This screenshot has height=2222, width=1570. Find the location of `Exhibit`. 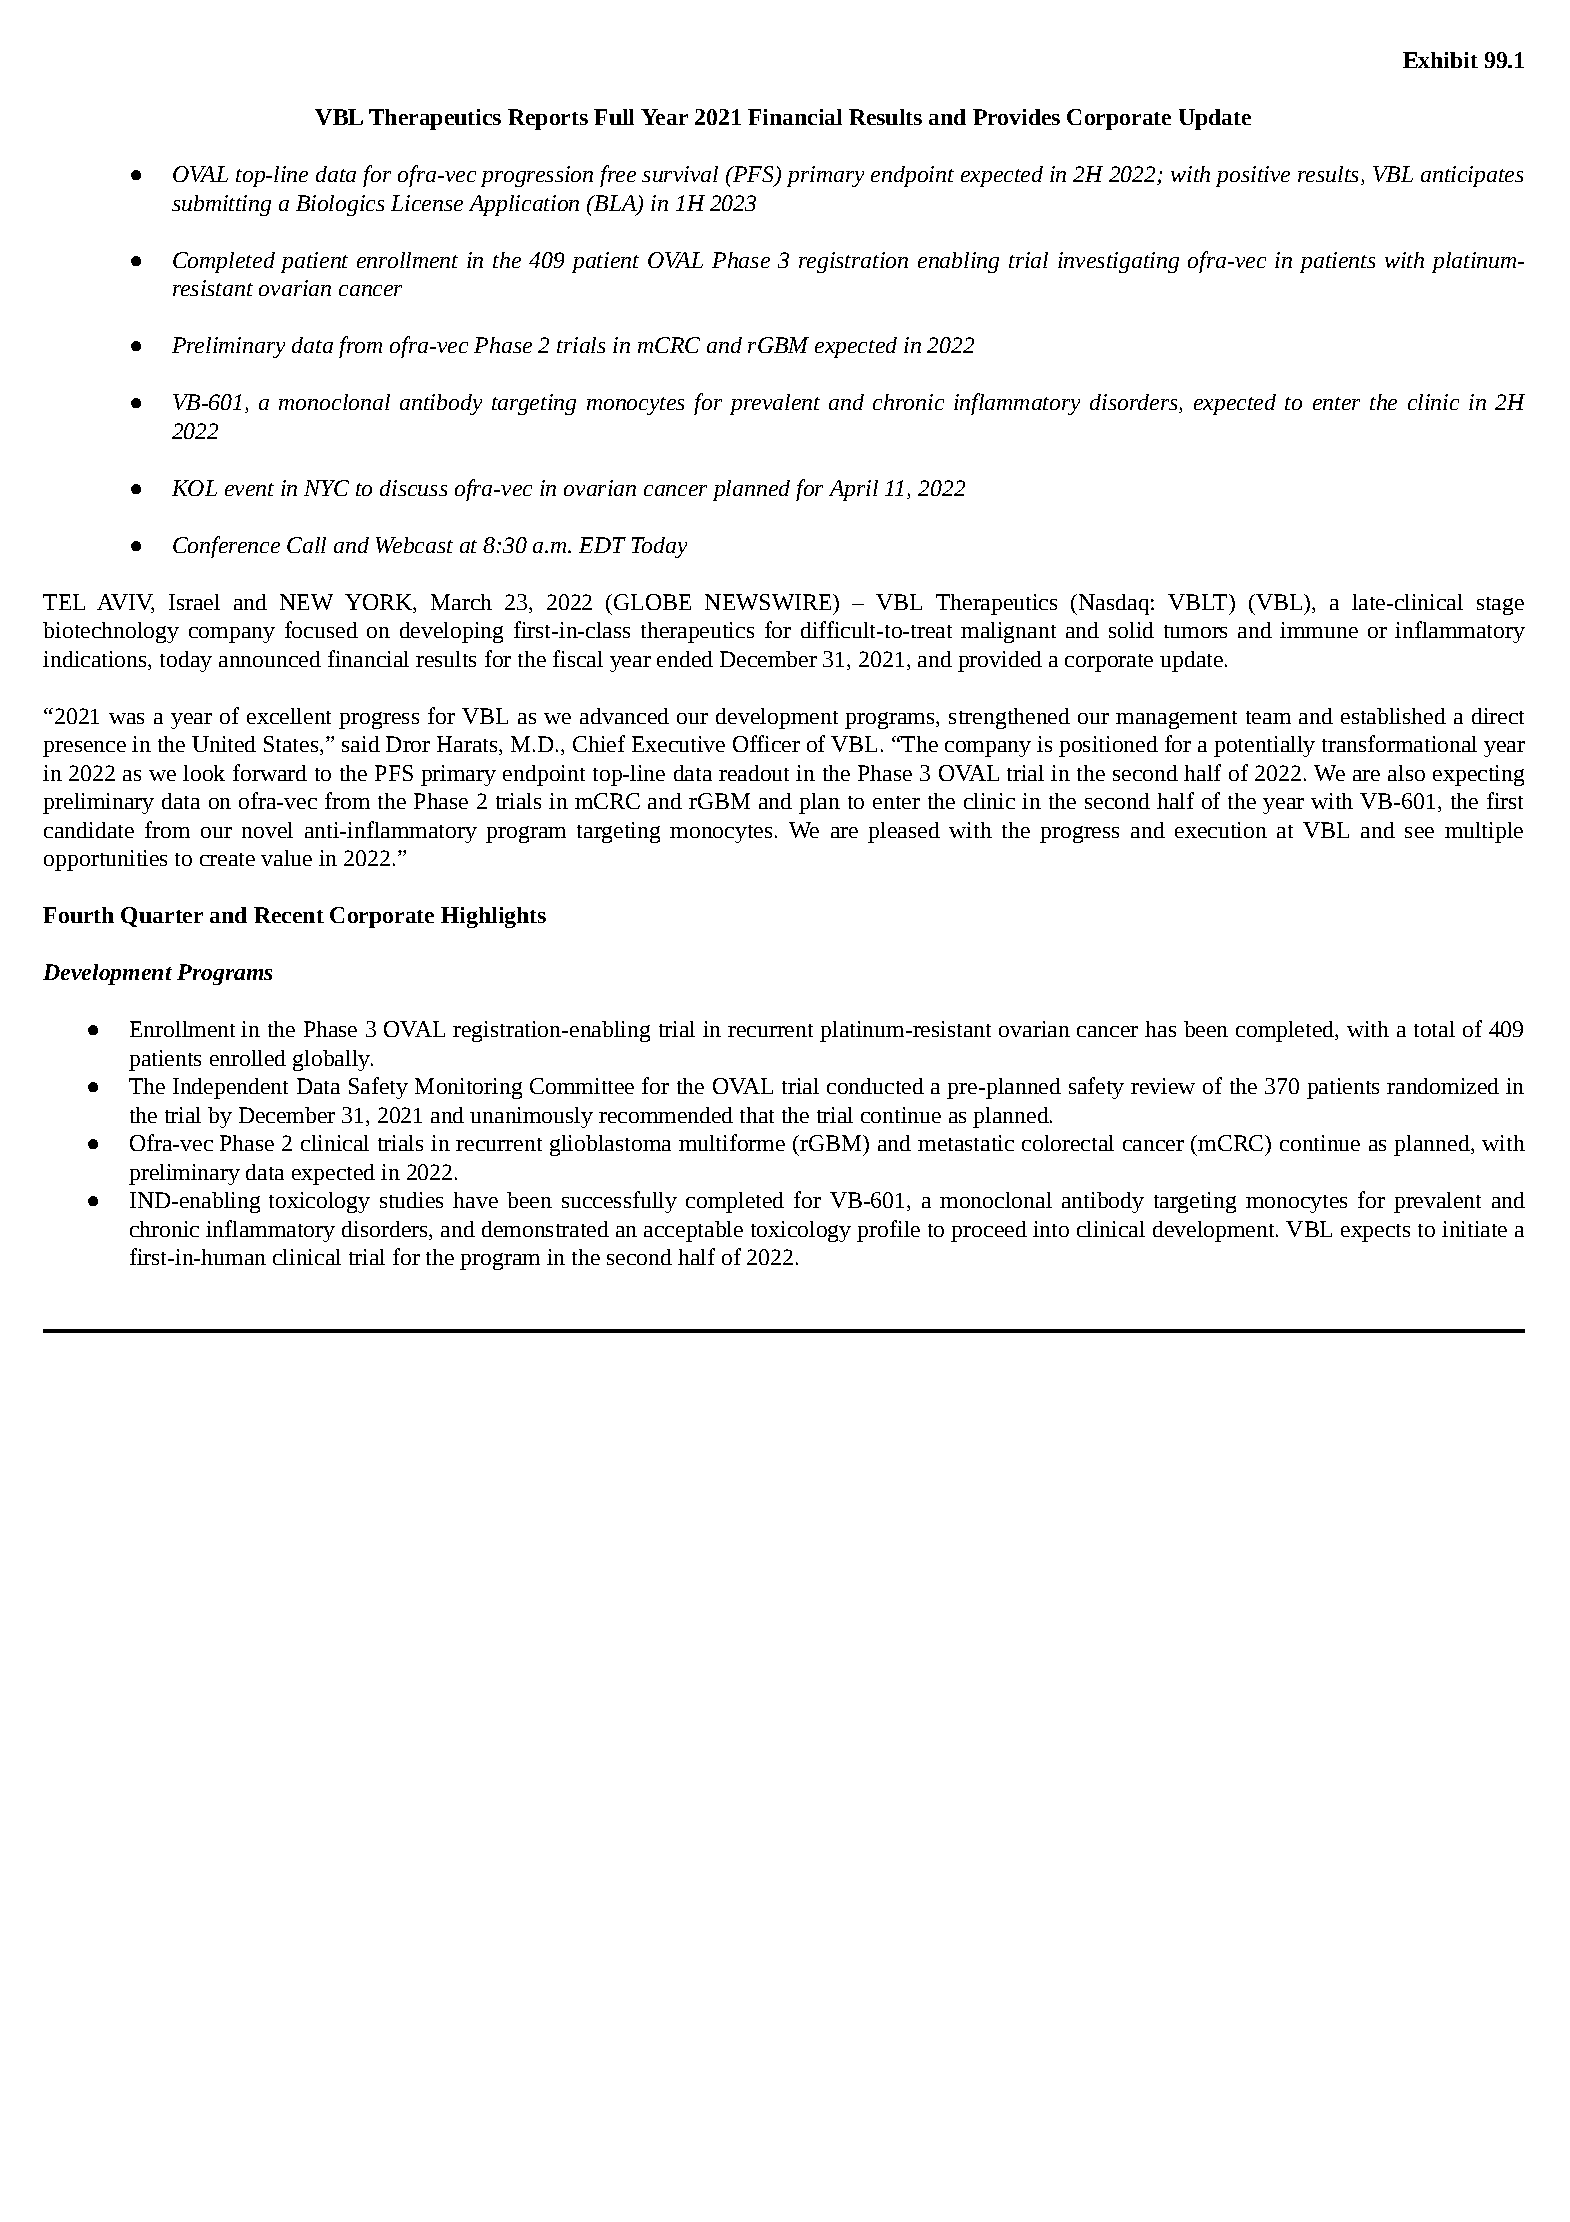

Exhibit is located at coordinates (1440, 60).
